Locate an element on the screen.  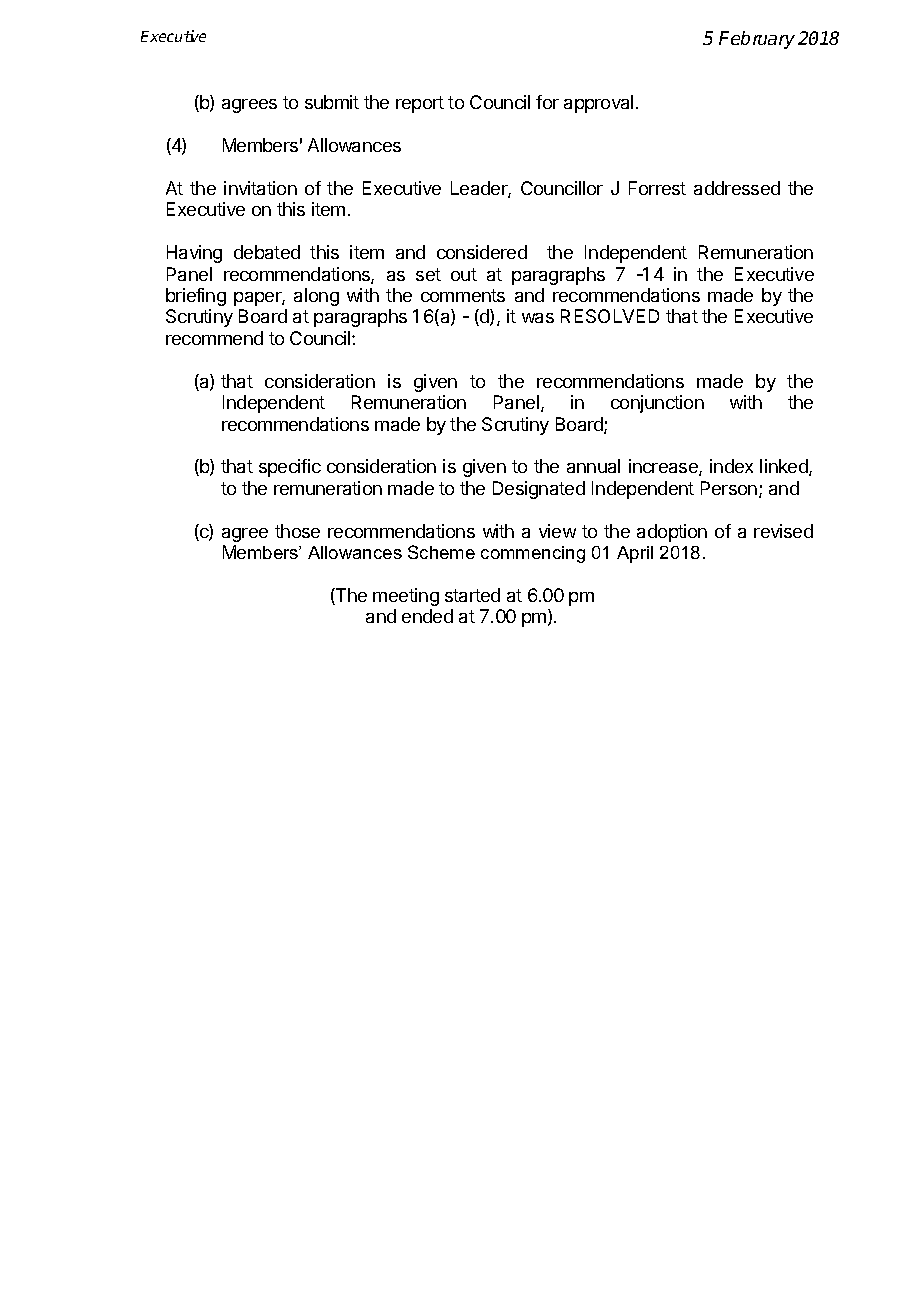
submit is located at coordinates (332, 102).
